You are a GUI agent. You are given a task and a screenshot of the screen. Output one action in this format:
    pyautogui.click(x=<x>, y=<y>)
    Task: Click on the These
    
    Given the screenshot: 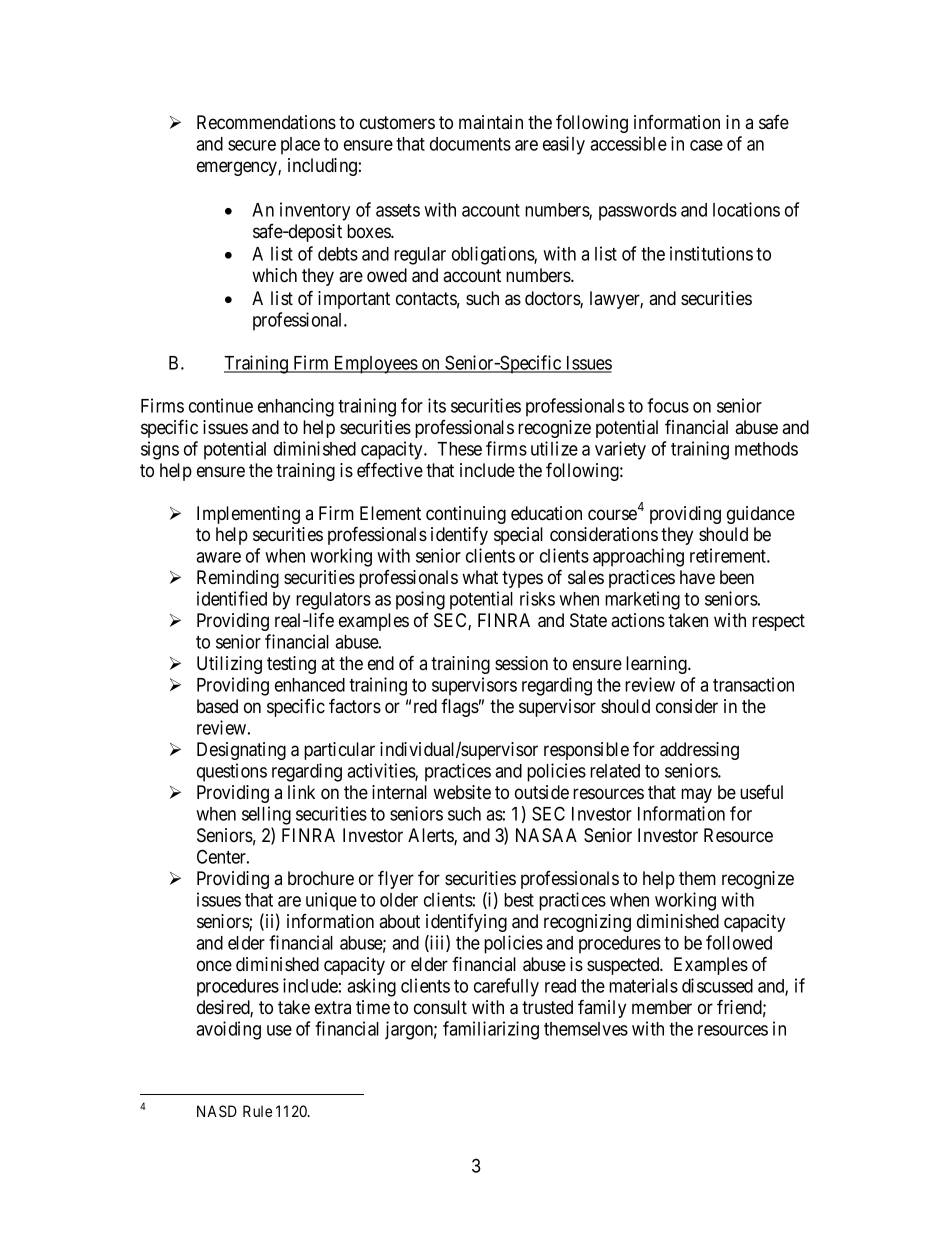 What is the action you would take?
    pyautogui.click(x=459, y=449)
